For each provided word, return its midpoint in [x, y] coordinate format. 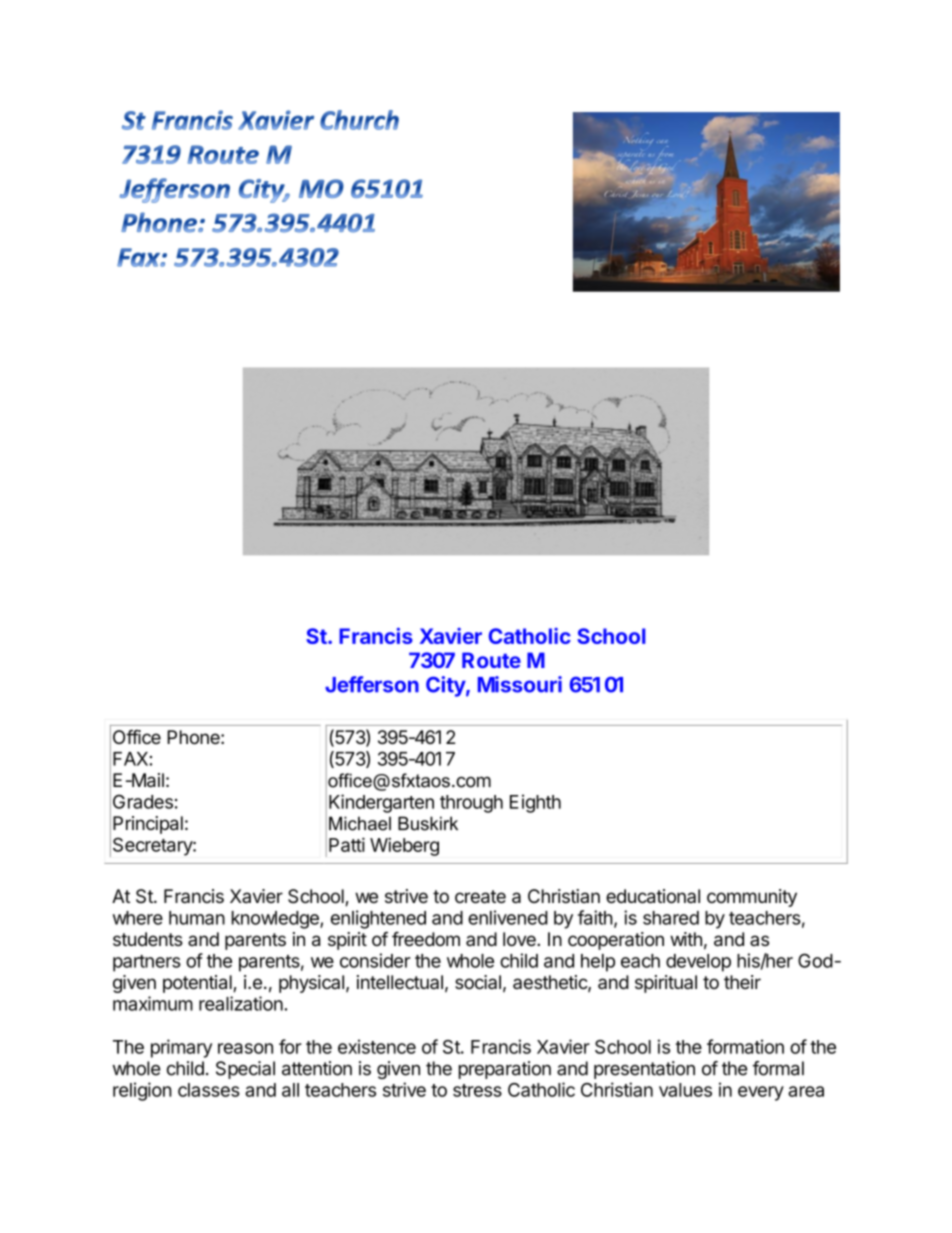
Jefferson [372, 684]
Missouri [520, 684]
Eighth [535, 803]
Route [491, 660]
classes [209, 1090]
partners [147, 963]
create [480, 897]
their [742, 982]
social [478, 982]
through [471, 804]
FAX [131, 759]
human [197, 918]
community [752, 898]
